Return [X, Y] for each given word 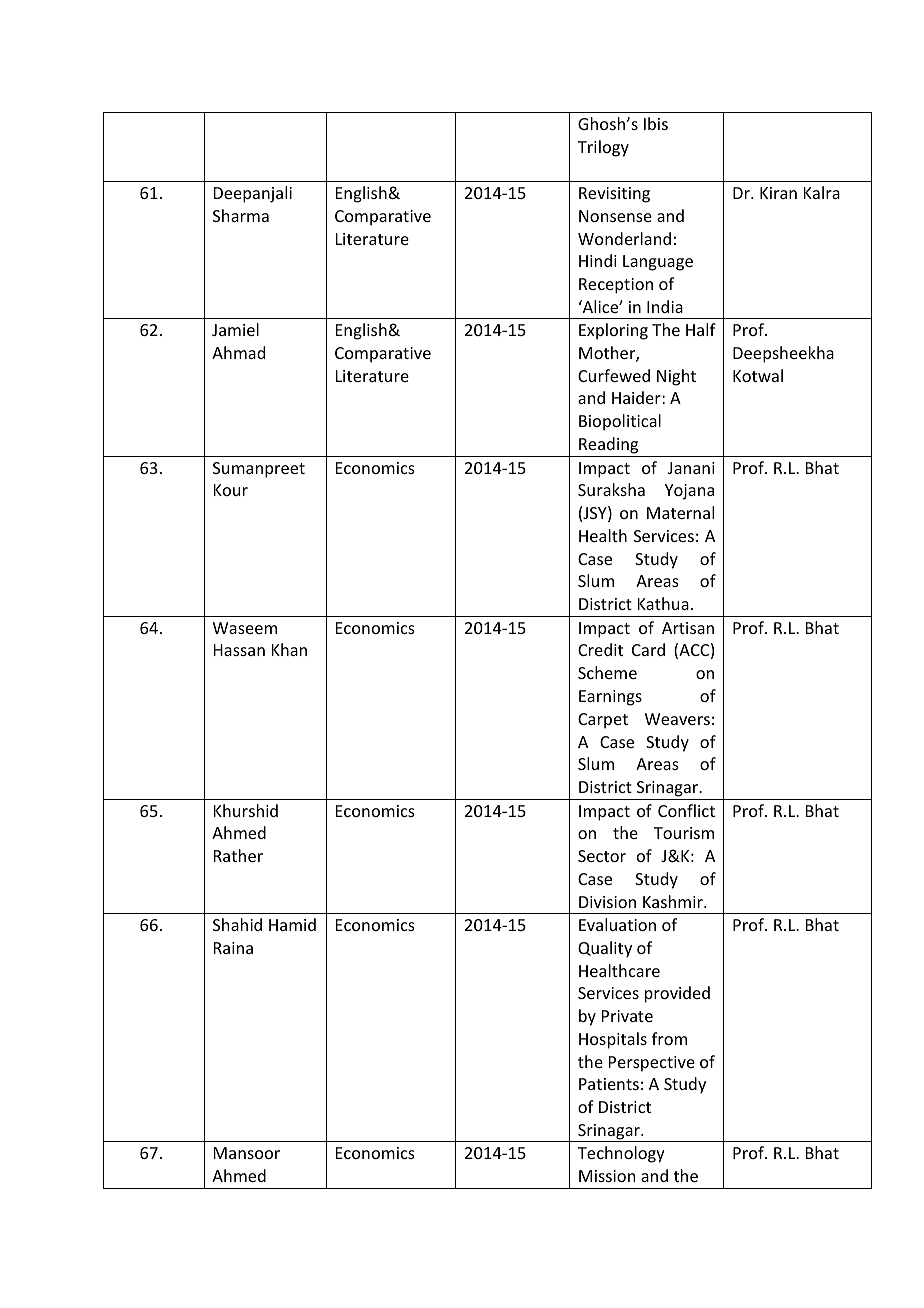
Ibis [656, 123]
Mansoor [247, 1153]
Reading [608, 445]
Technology [621, 1154]
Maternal [680, 512]
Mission [607, 1176]
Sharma [241, 215]
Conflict [686, 810]
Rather [238, 855]
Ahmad [238, 352]
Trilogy [603, 148]
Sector [602, 856]
